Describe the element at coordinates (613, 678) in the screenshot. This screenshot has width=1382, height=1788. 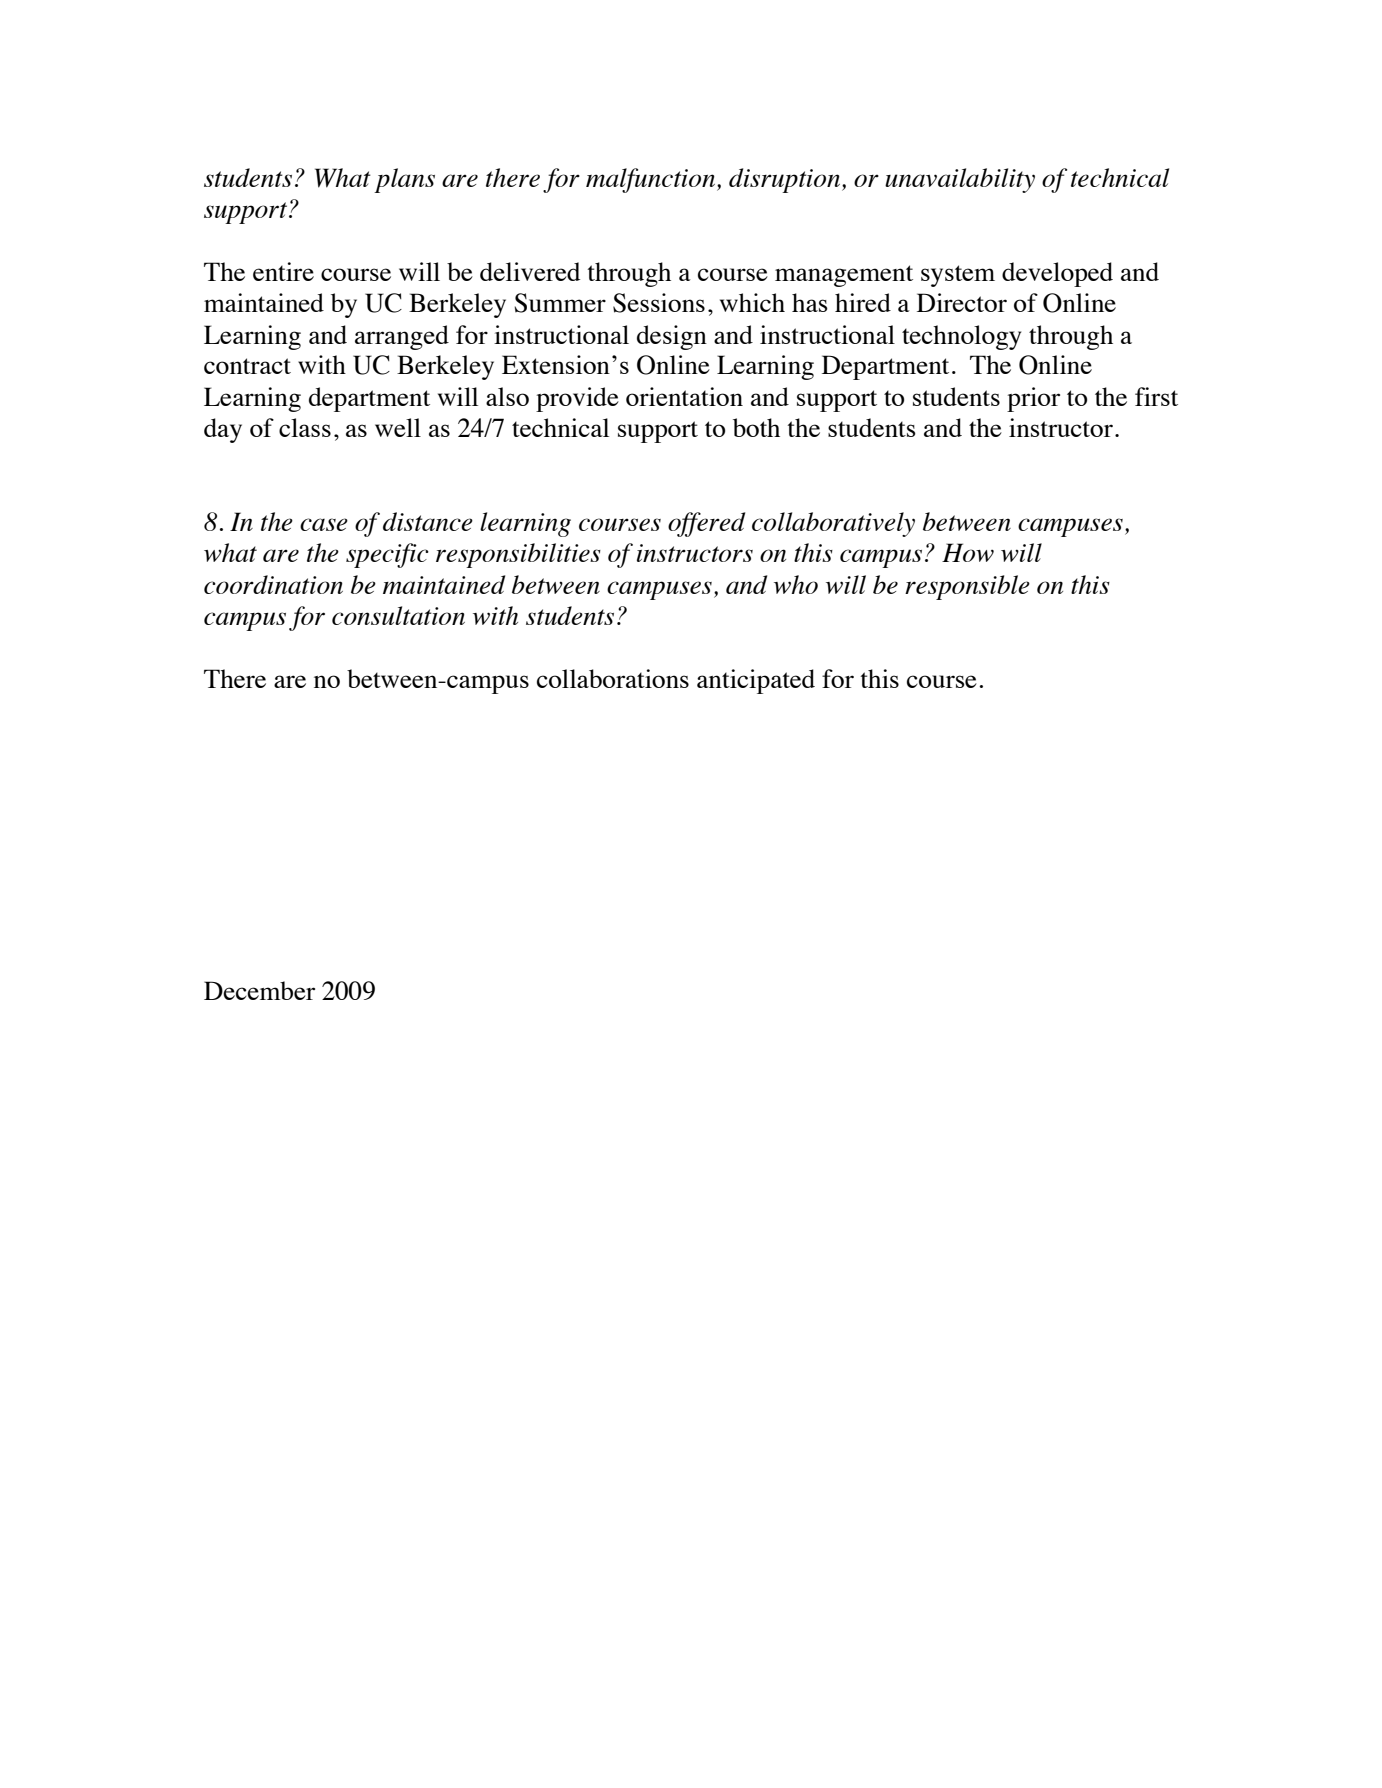
I see `collaborations` at that location.
